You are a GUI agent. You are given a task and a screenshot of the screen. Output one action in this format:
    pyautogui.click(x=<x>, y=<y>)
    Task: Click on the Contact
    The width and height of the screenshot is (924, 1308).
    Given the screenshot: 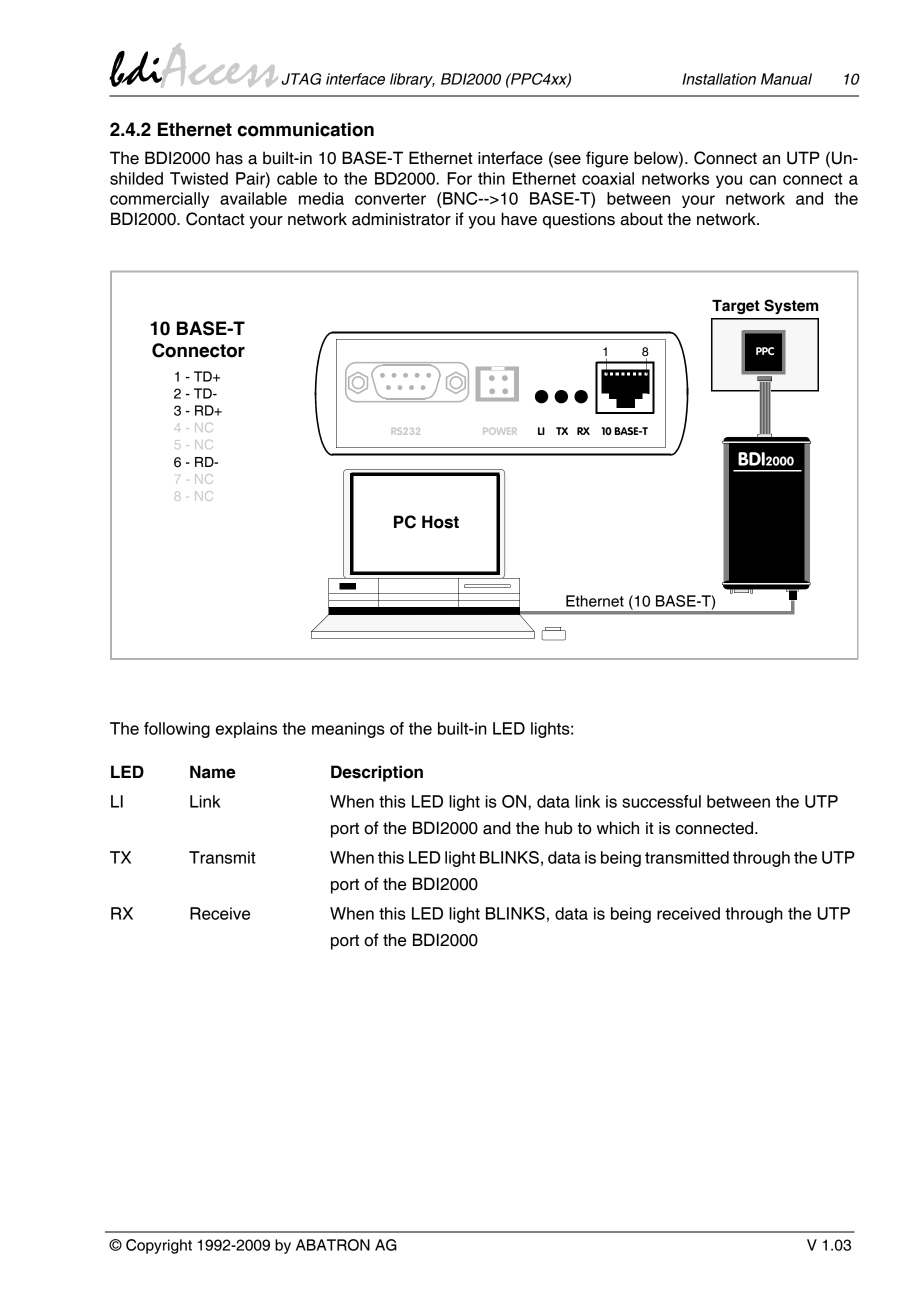 What is the action you would take?
    pyautogui.click(x=215, y=219)
